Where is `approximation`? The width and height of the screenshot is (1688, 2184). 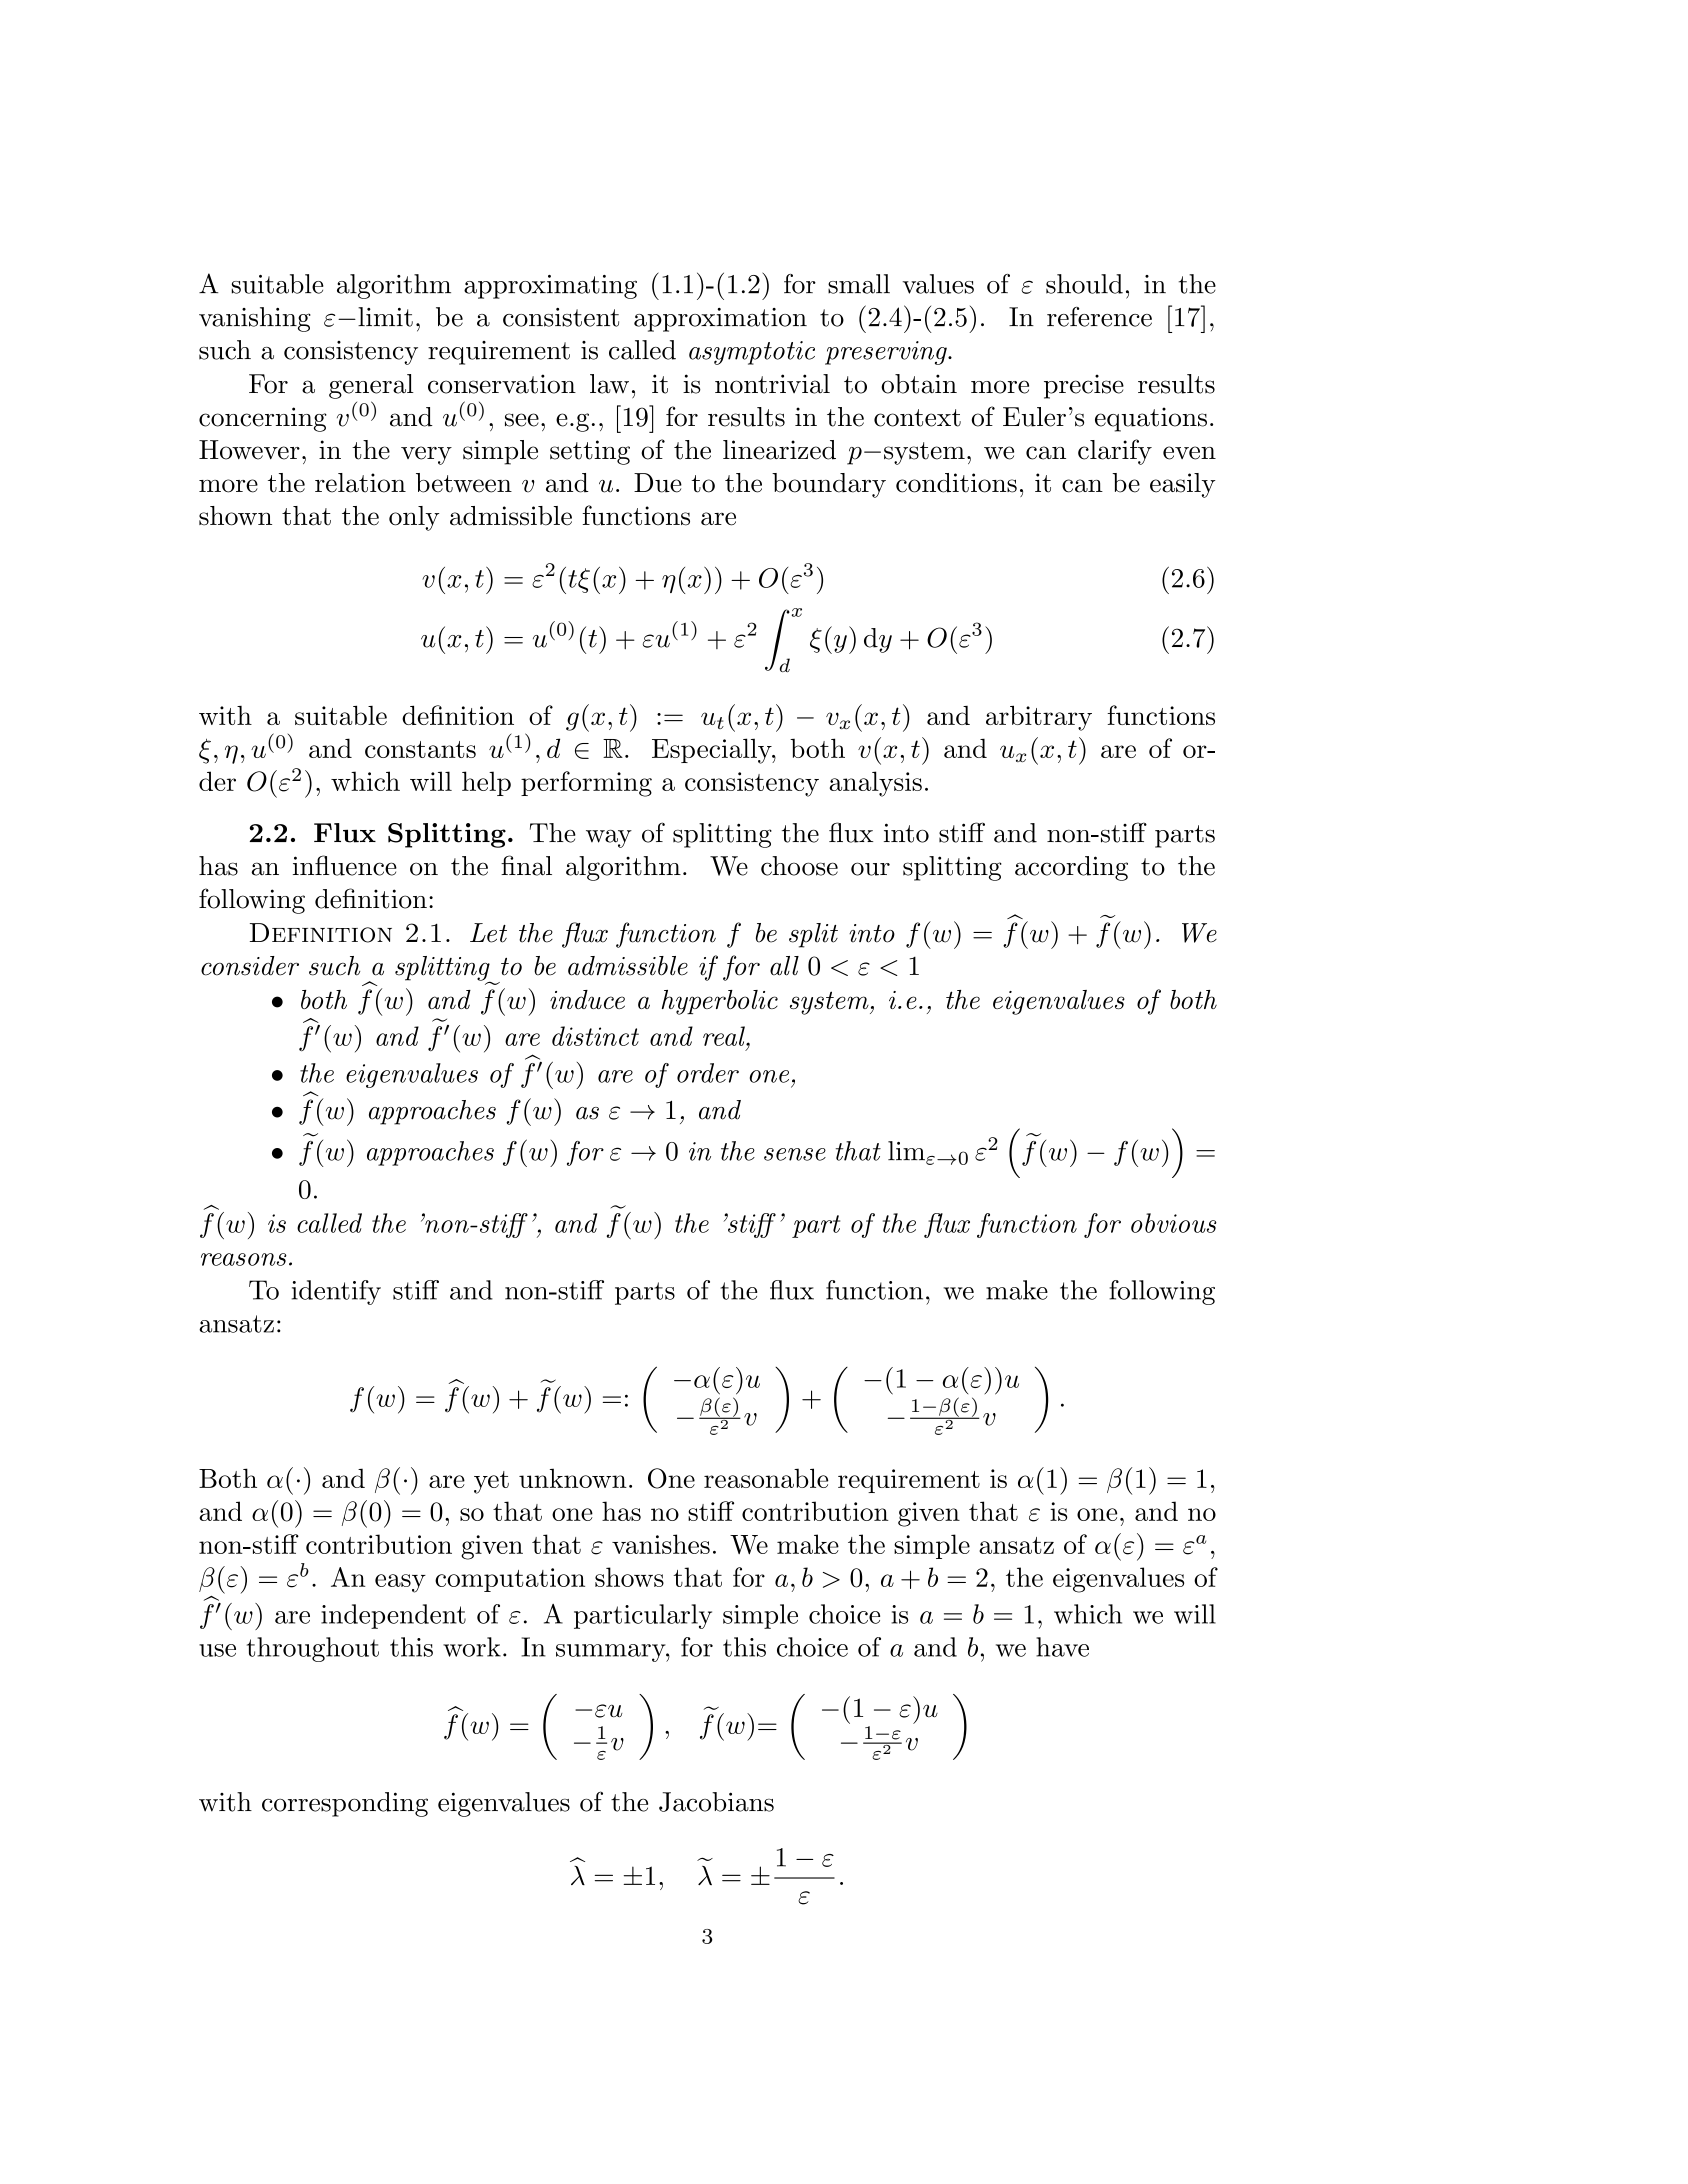 approximation is located at coordinates (720, 320).
